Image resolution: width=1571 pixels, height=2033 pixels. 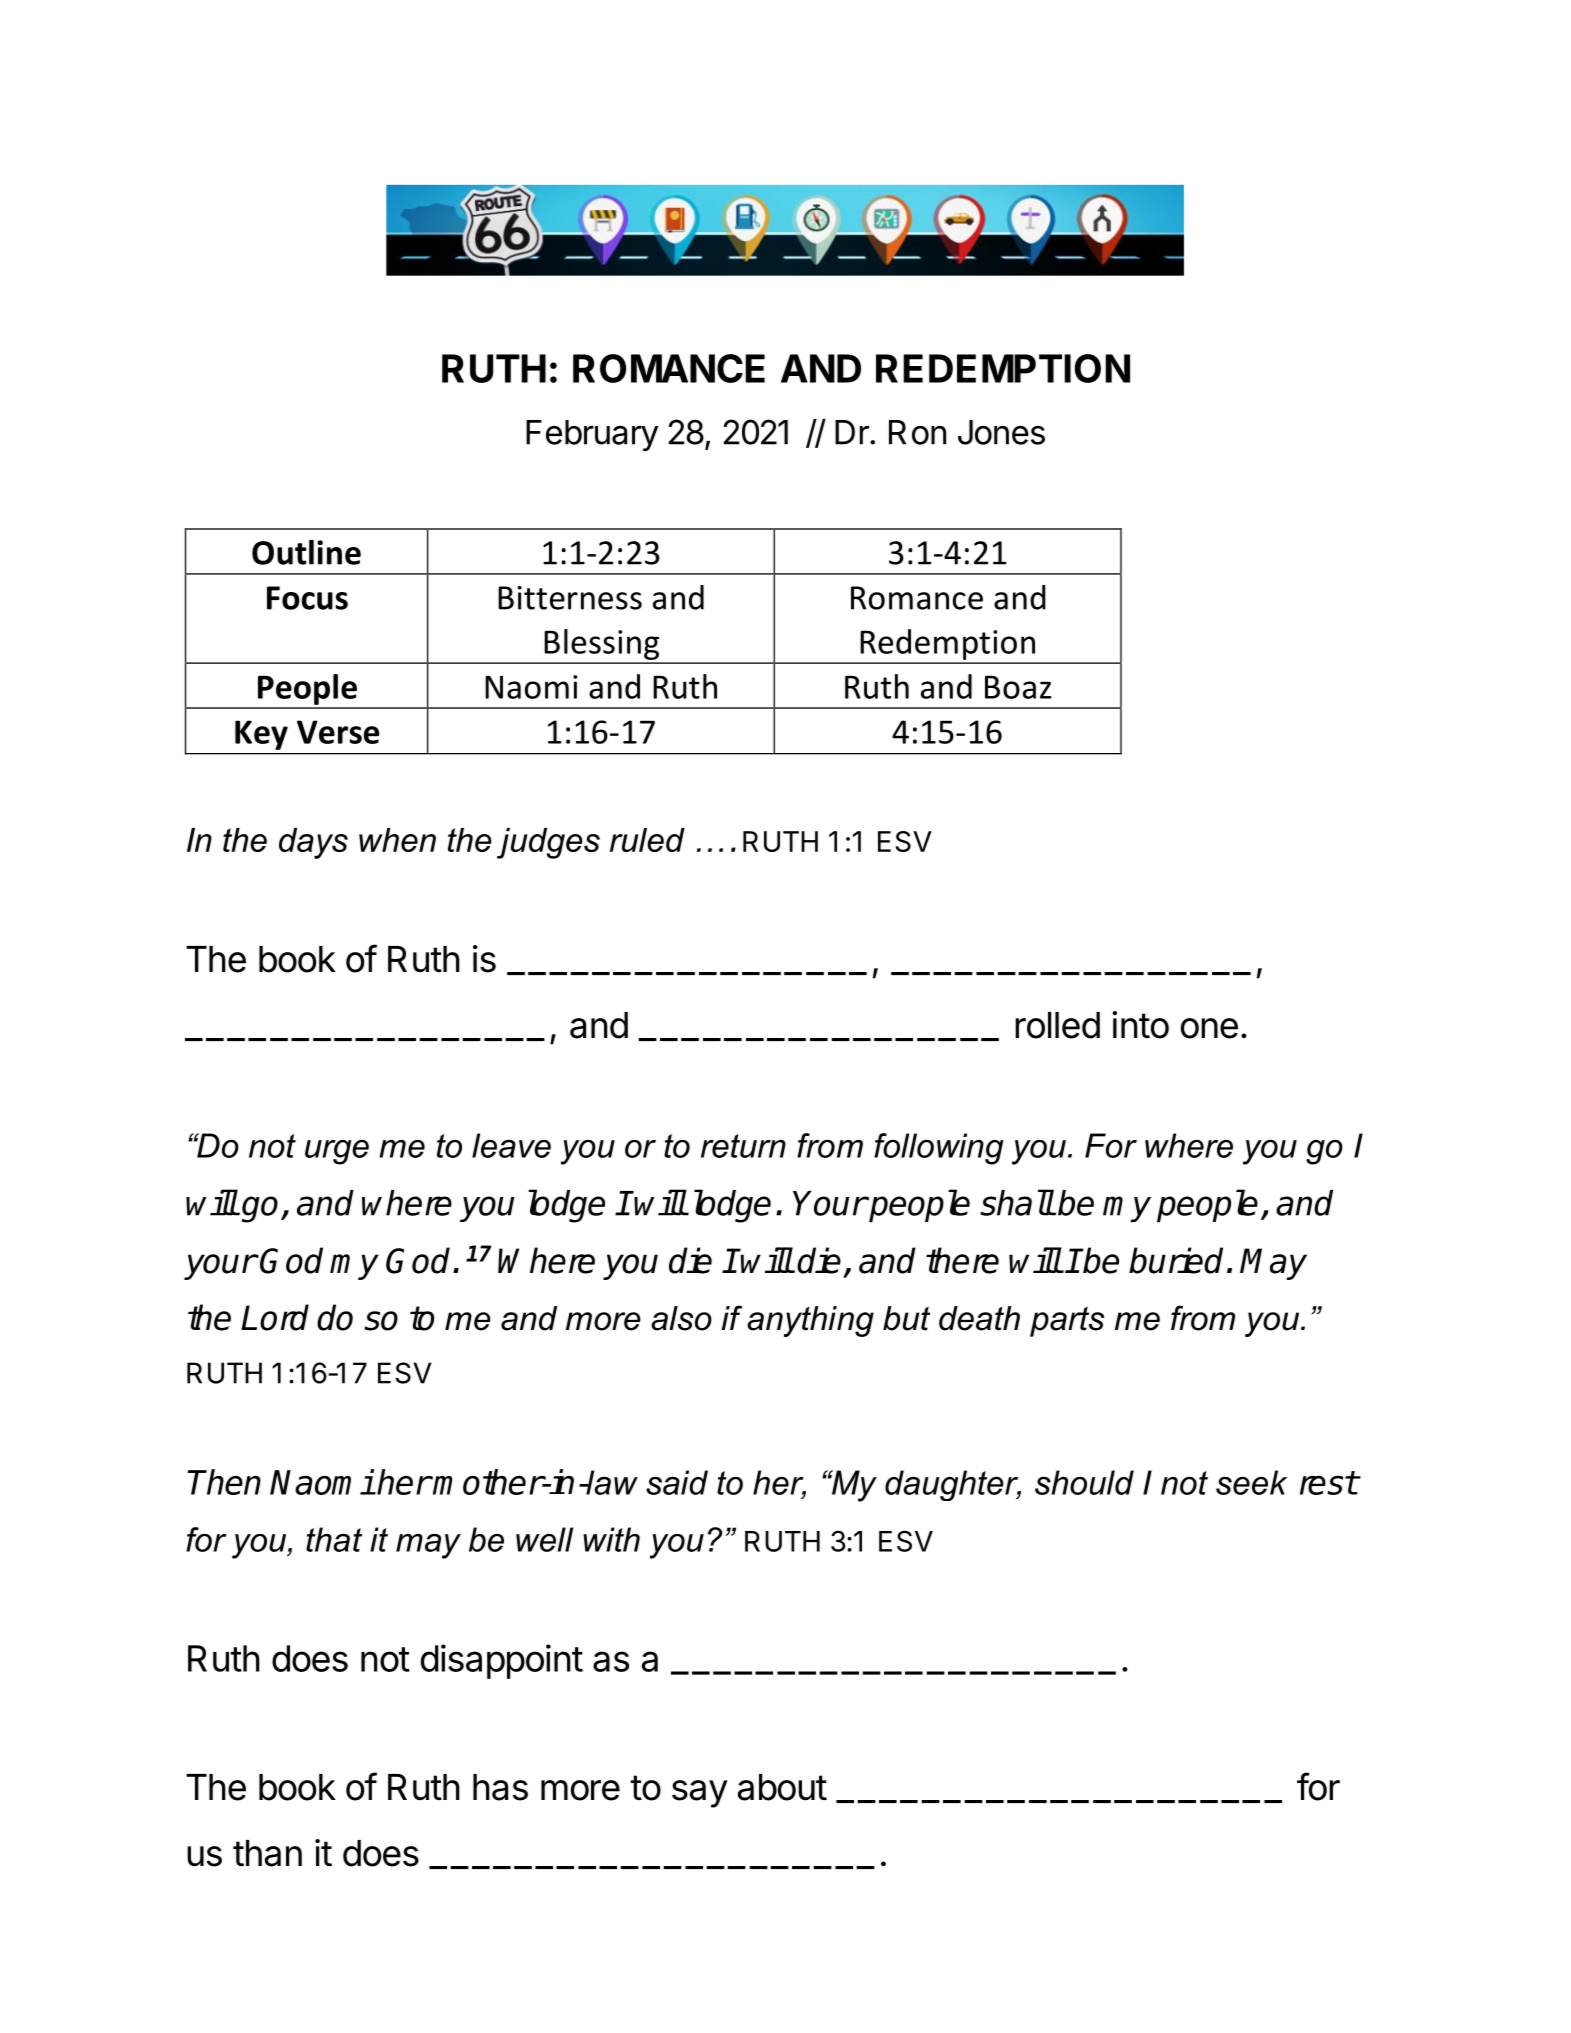 What do you see at coordinates (306, 552) in the screenshot?
I see `Outline` at bounding box center [306, 552].
